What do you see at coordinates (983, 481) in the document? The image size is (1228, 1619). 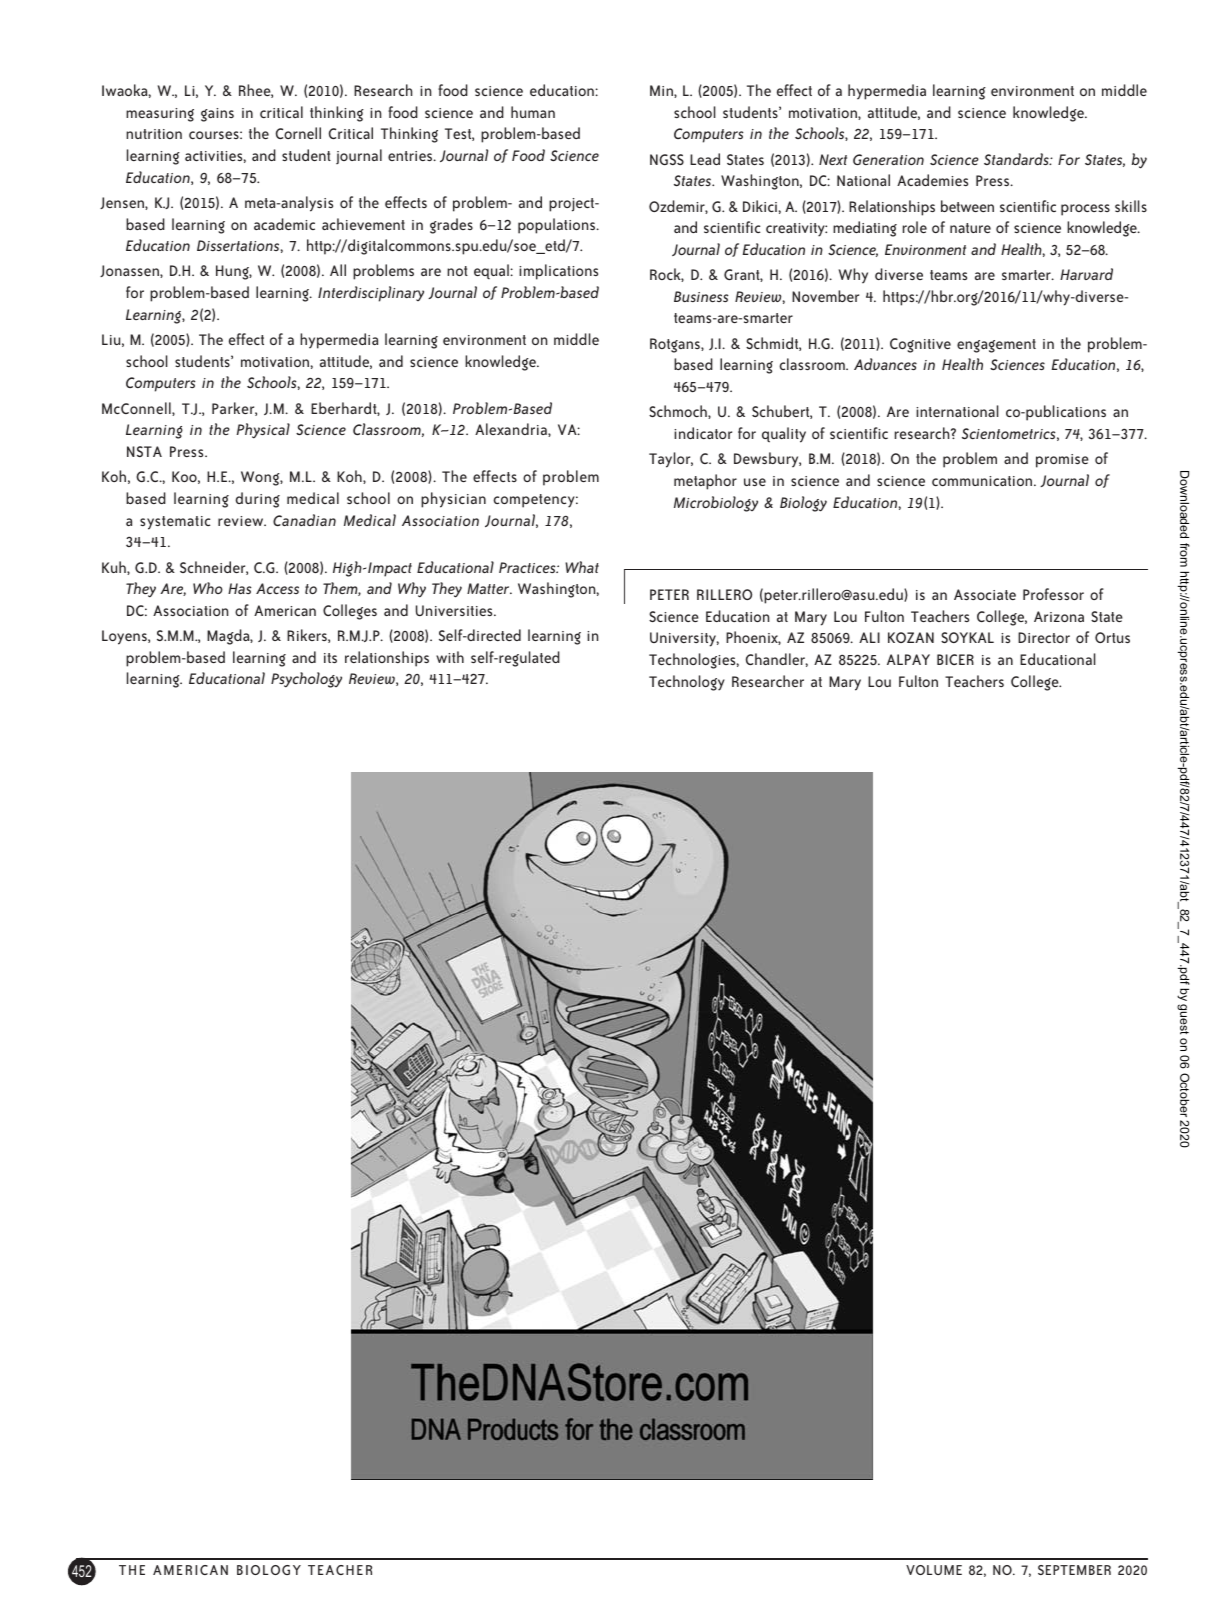 I see `communication` at bounding box center [983, 481].
